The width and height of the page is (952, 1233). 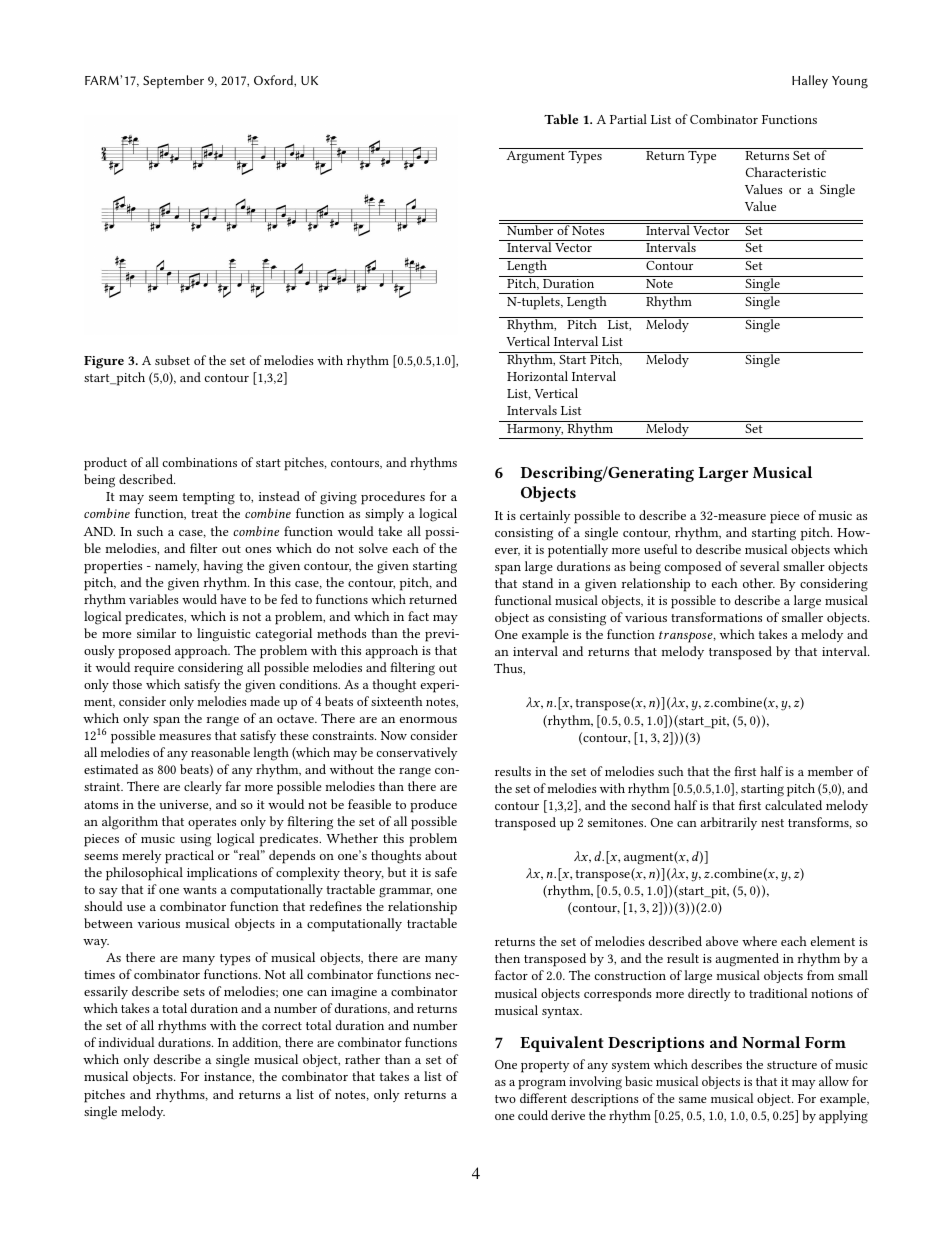 I want to click on Partial, so click(x=628, y=119).
